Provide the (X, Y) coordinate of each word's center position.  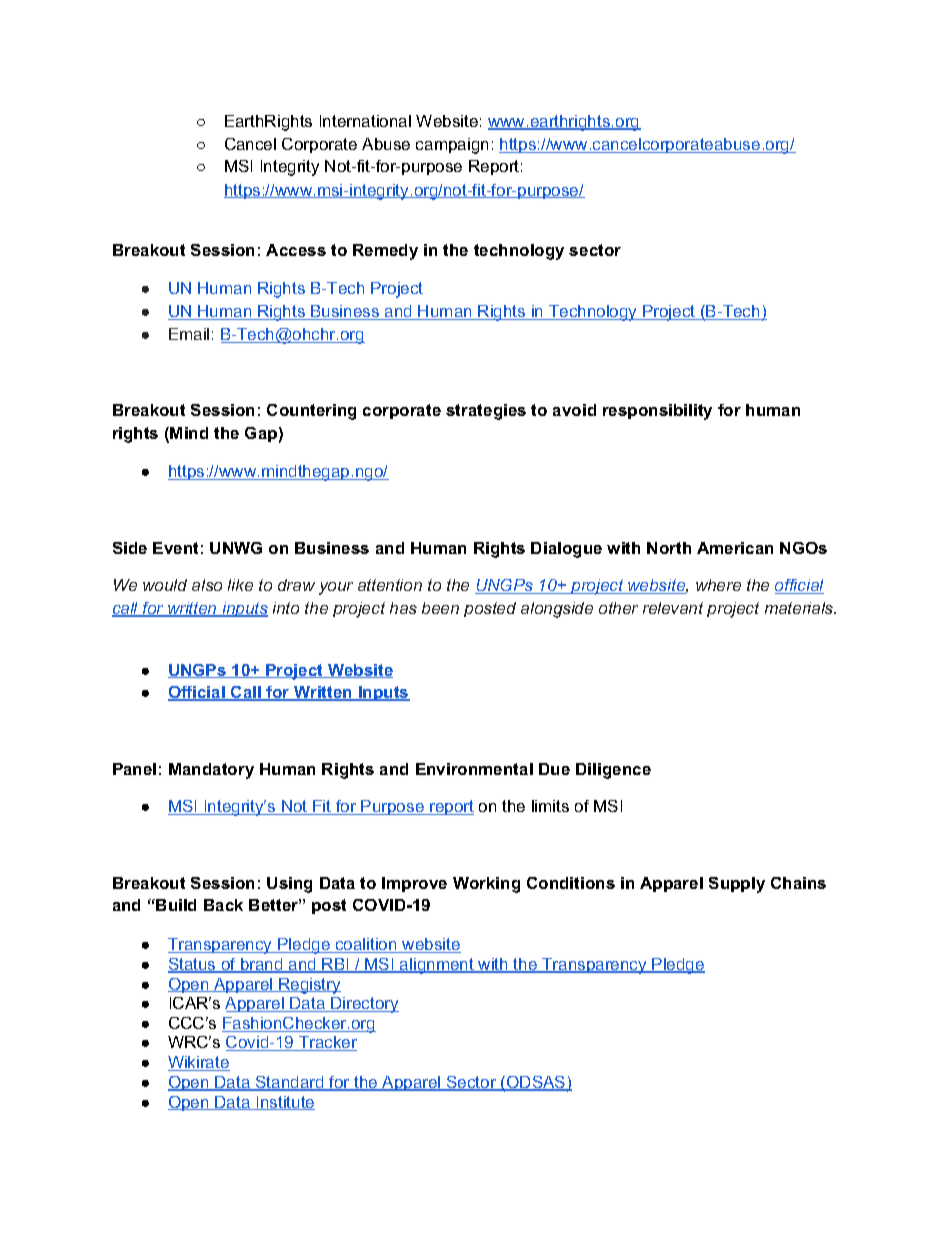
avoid (574, 410)
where (718, 585)
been (440, 608)
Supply (737, 885)
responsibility (657, 412)
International (365, 121)
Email (189, 334)
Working (486, 885)
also (207, 585)
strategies (486, 412)
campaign (452, 146)
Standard (290, 1083)
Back (223, 905)
